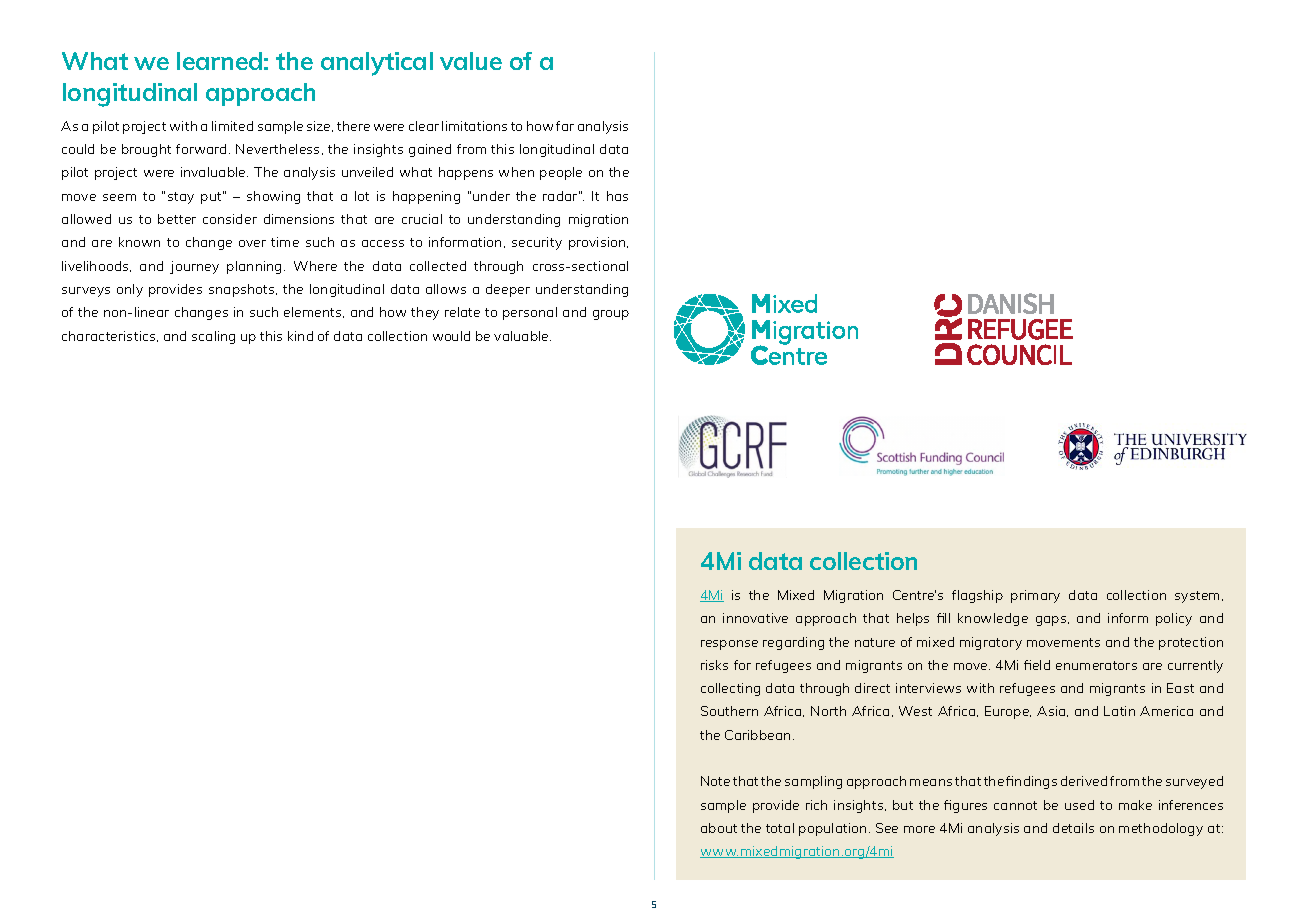 The image size is (1308, 924). I want to click on Note, so click(715, 781).
